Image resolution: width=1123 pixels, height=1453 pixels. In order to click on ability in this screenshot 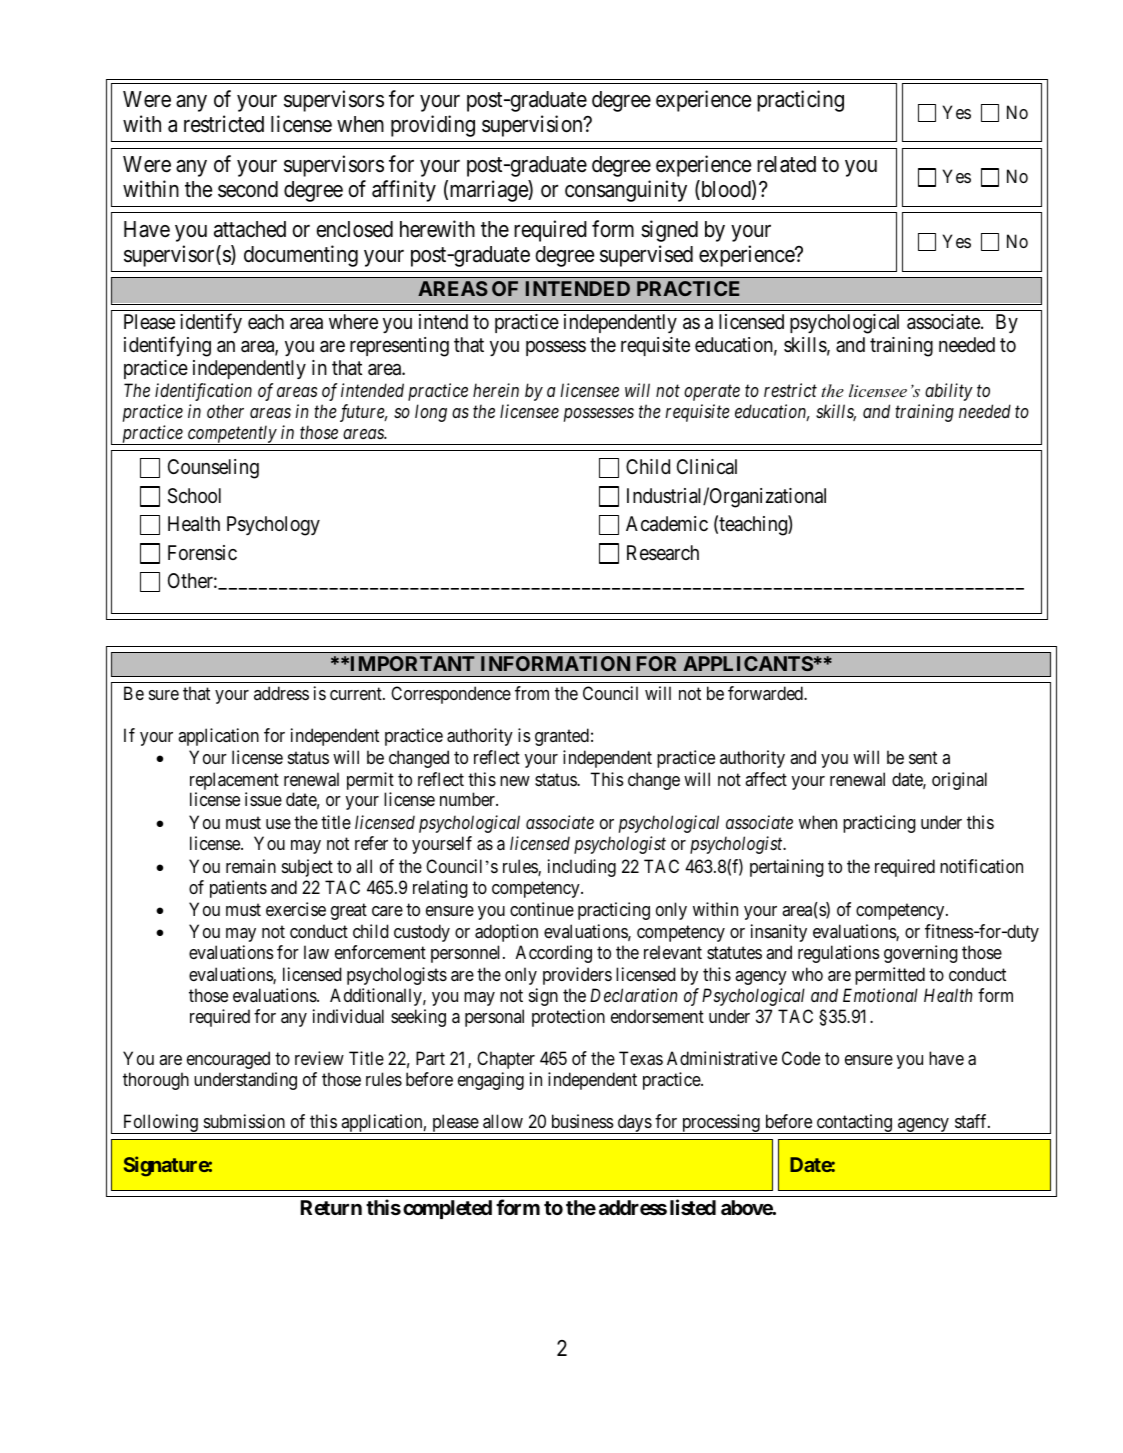, I will do `click(949, 392)`.
